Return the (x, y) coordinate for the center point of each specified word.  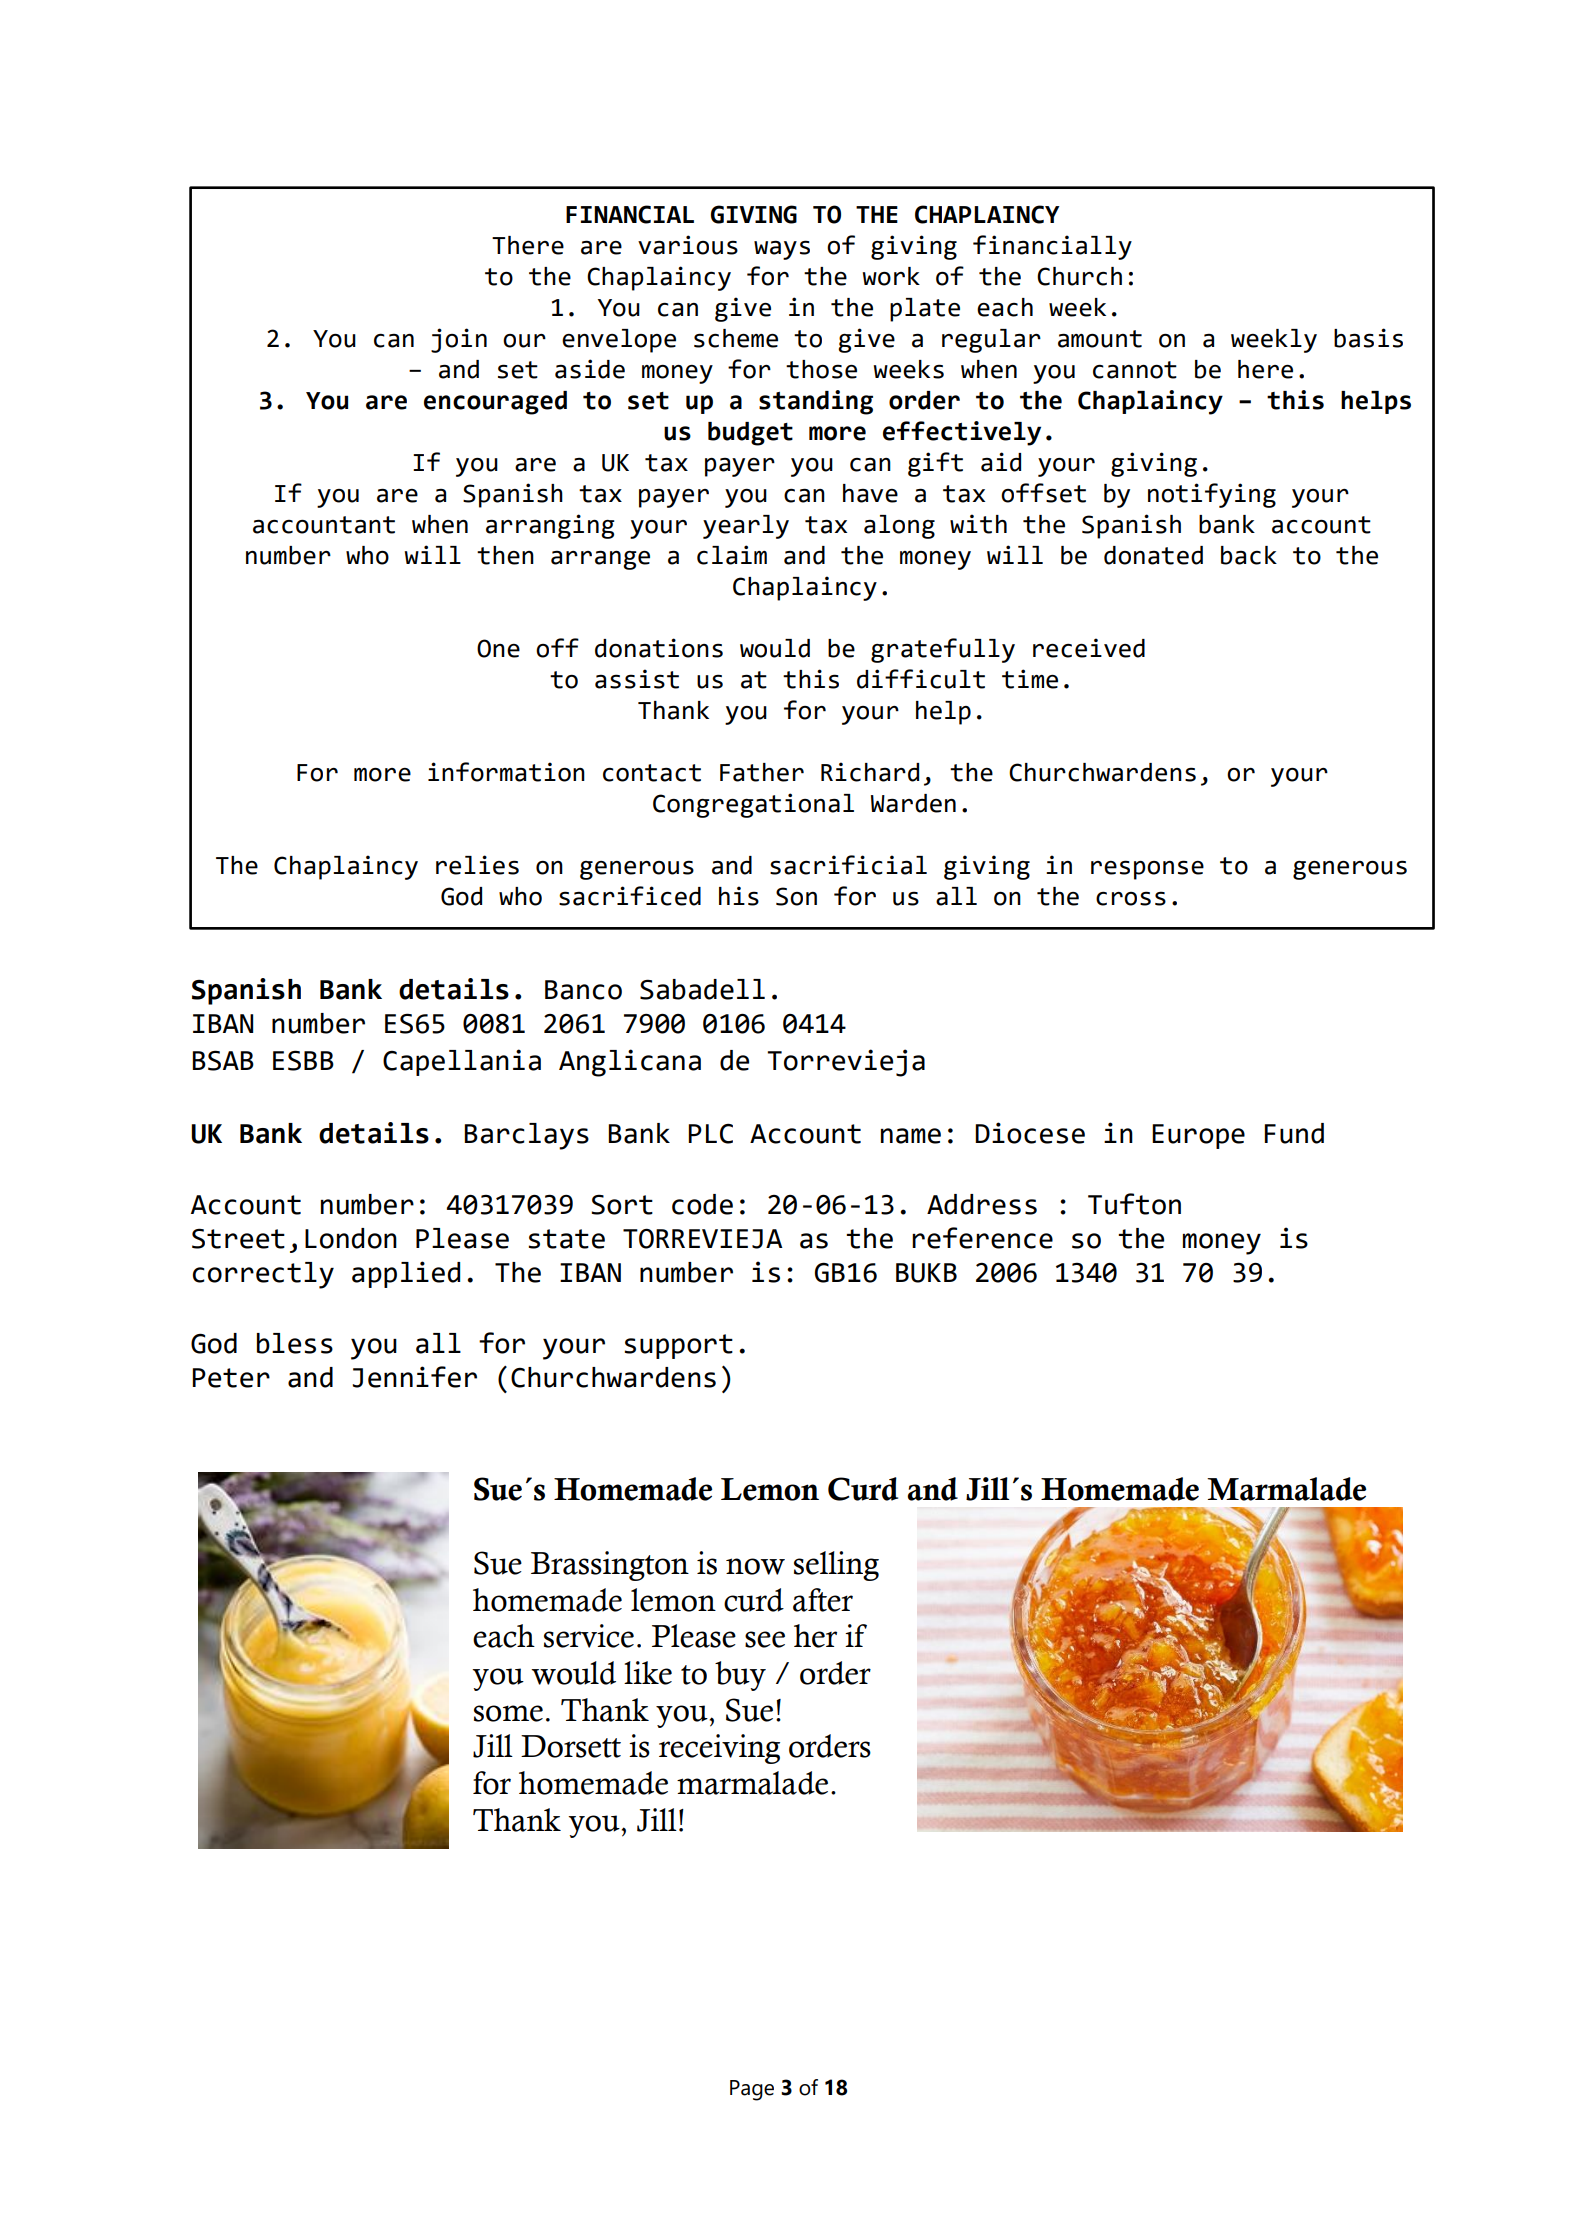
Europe (1198, 1136)
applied (406, 1274)
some (508, 1713)
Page (752, 2090)
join (459, 340)
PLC (710, 1134)
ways (782, 250)
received (1089, 648)
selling (836, 1566)
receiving (719, 1749)
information (506, 772)
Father (762, 772)
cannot (1135, 370)
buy (740, 1676)
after (823, 1600)
